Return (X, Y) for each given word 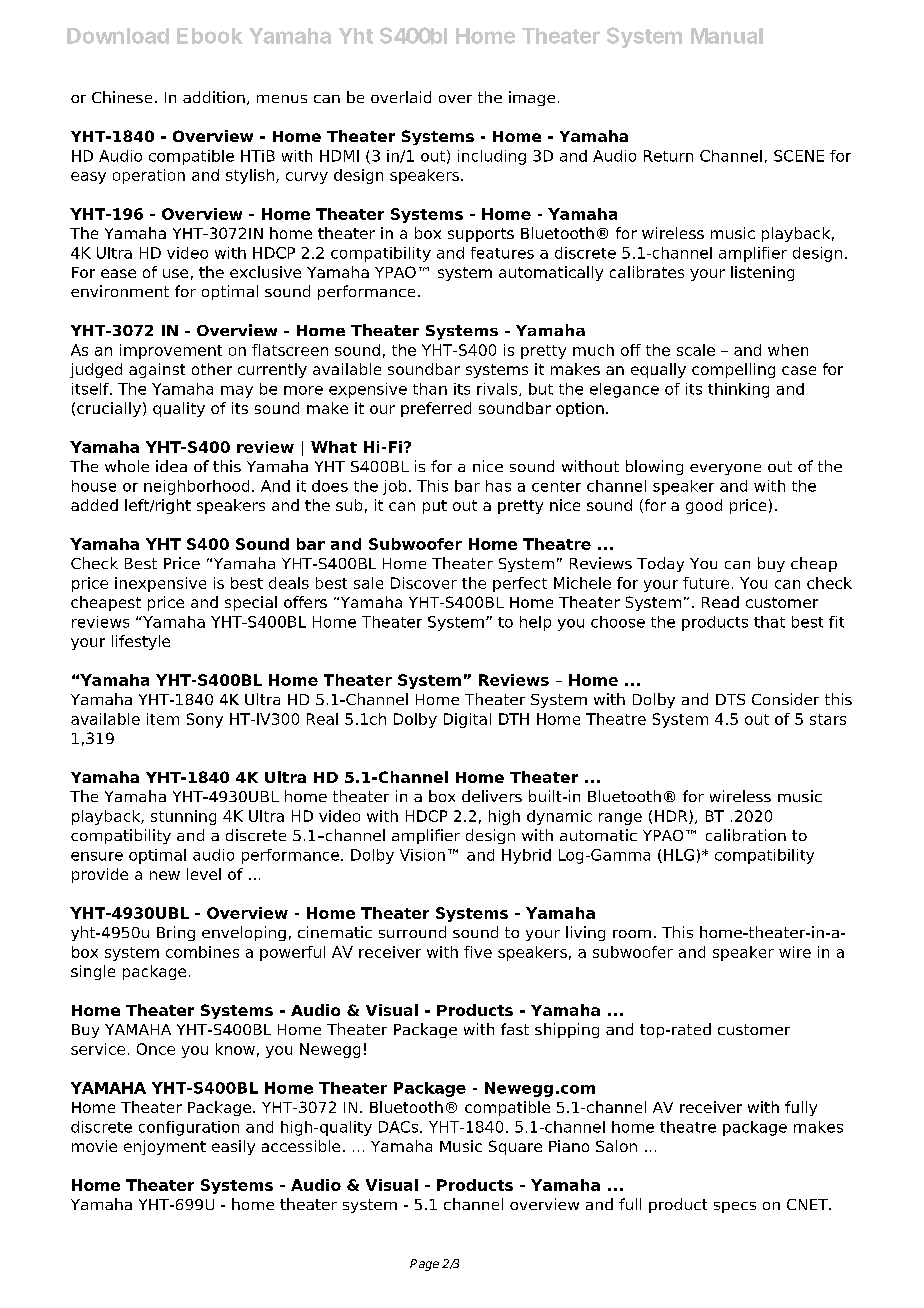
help (535, 623)
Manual (727, 36)
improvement (171, 351)
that (769, 622)
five (478, 952)
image (532, 98)
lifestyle (141, 642)
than (430, 389)
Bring (176, 933)
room (632, 934)
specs (735, 1207)
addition (214, 97)
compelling (733, 370)
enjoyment (165, 1147)
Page (424, 1265)
